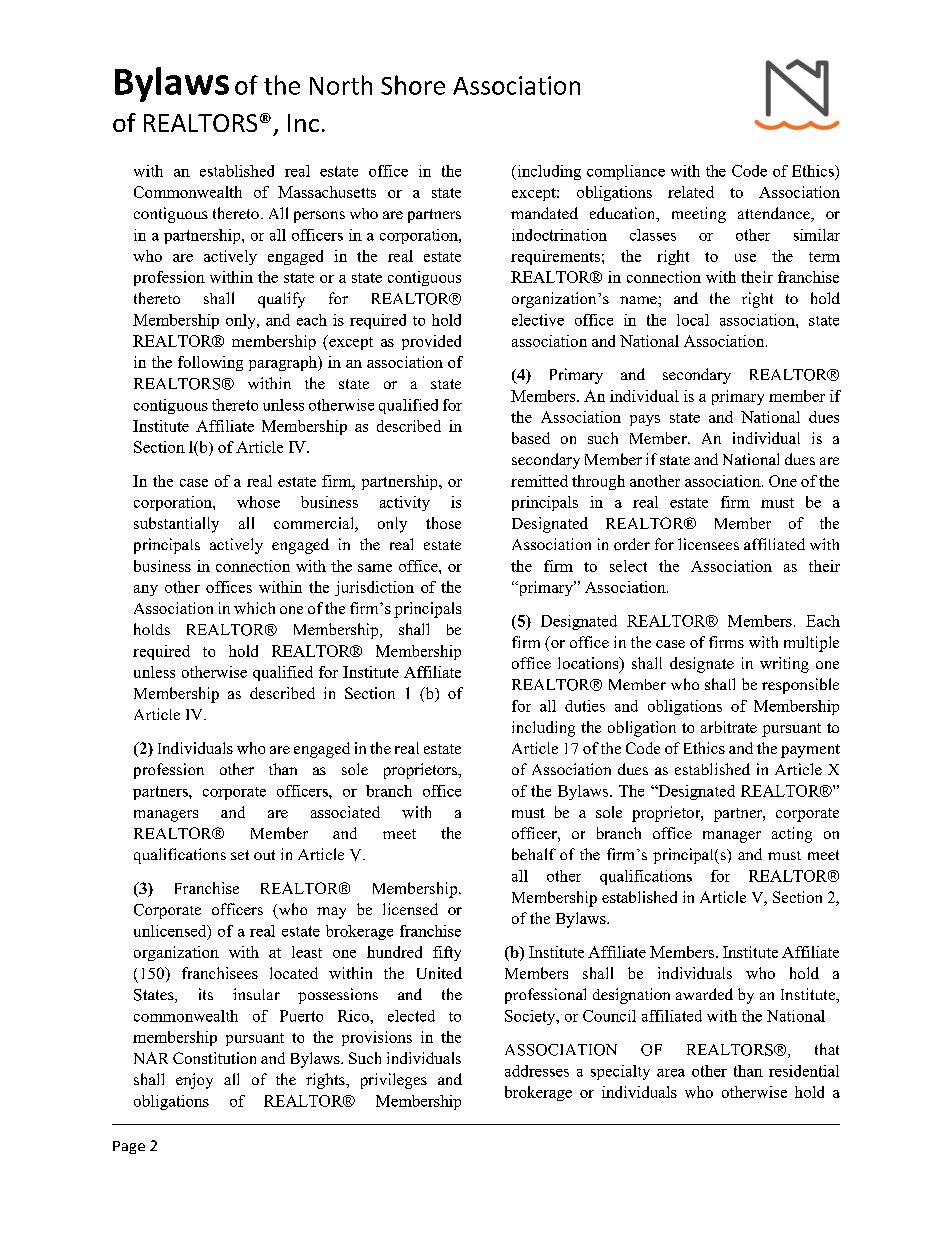 This screenshot has width=952, height=1233. What do you see at coordinates (804, 1071) in the screenshot?
I see `residential` at bounding box center [804, 1071].
